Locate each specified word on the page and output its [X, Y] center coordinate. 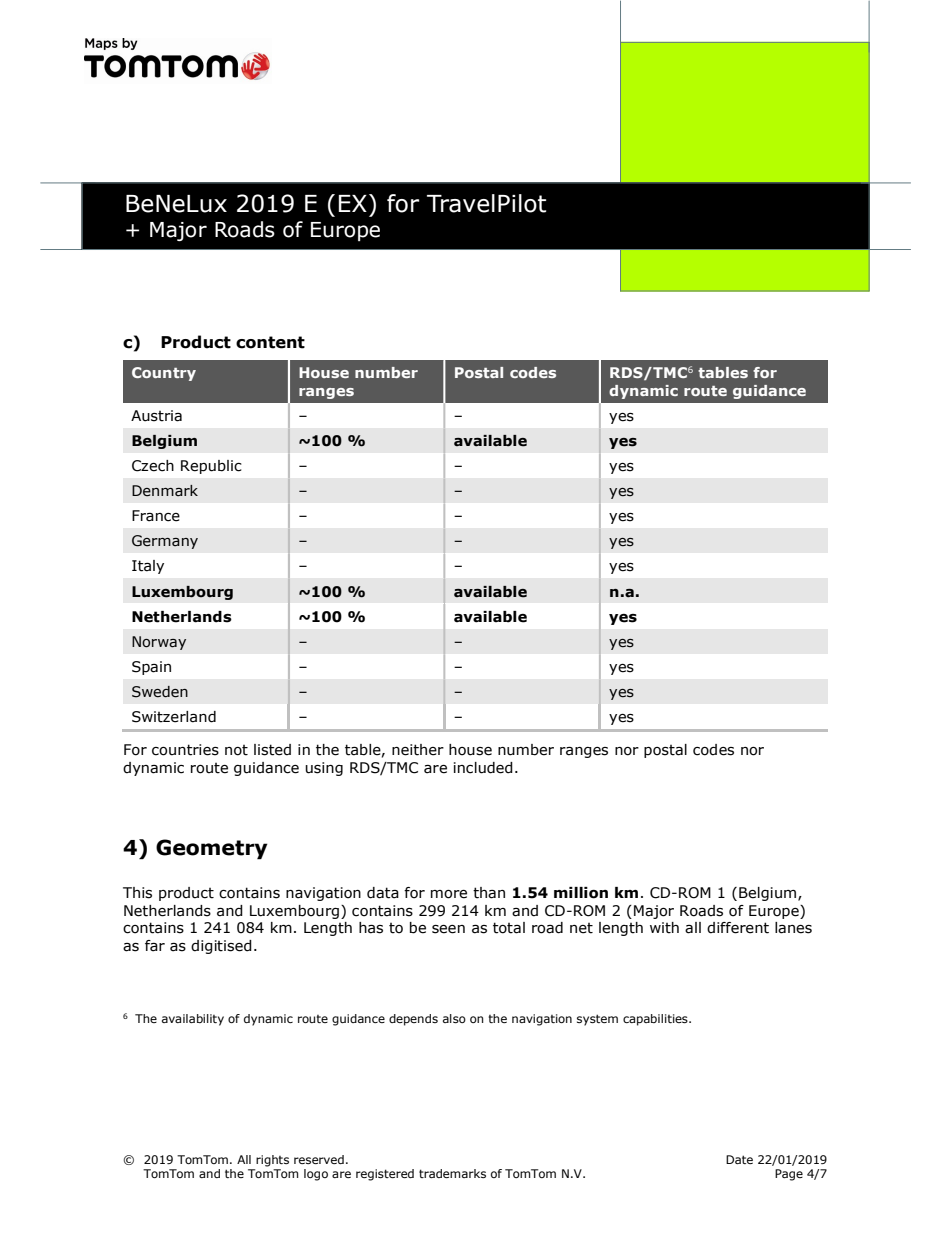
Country [164, 374]
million [581, 893]
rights [272, 1161]
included [483, 768]
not [236, 750]
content [270, 342]
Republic [211, 467]
